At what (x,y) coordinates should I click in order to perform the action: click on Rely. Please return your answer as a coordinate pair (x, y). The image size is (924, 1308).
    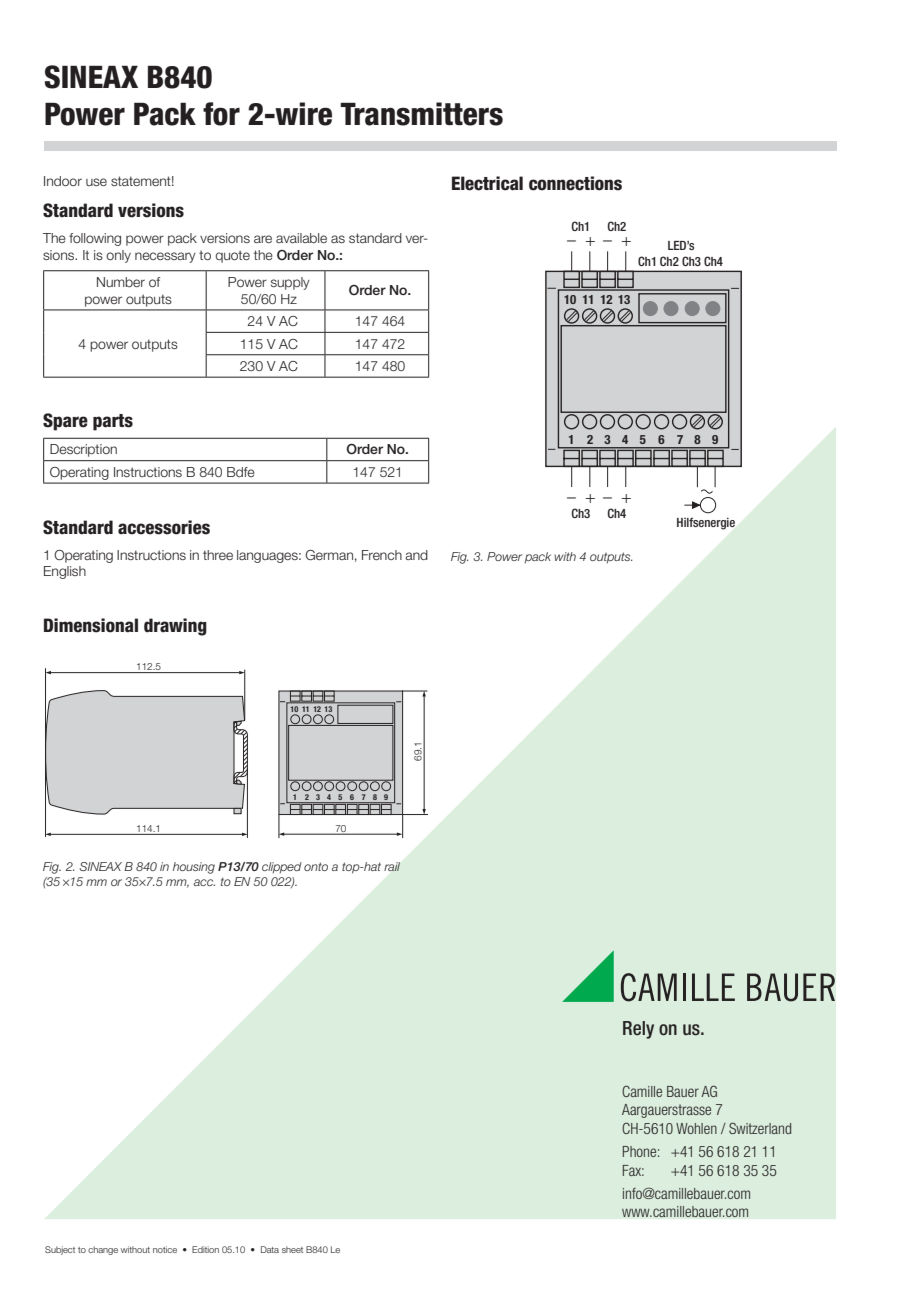
    Looking at the image, I should click on (638, 1030).
